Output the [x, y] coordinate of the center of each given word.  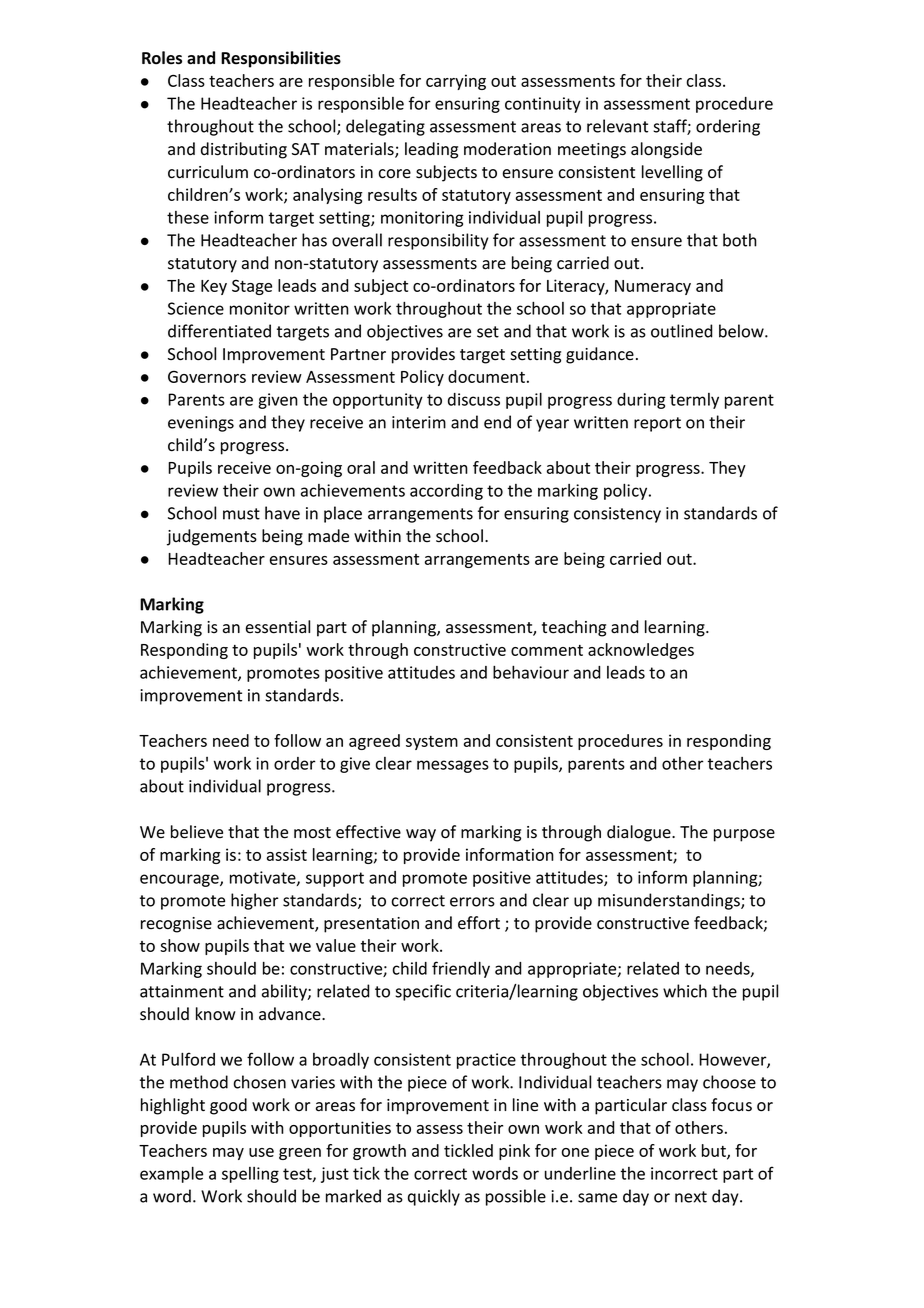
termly [694, 401]
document [486, 376]
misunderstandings [670, 901]
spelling [250, 1175]
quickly [434, 1197]
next [691, 1197]
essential [278, 627]
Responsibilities [281, 59]
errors [472, 902]
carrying [456, 82]
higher [255, 901]
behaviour [531, 672]
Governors [207, 376]
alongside [666, 150]
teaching [574, 628]
